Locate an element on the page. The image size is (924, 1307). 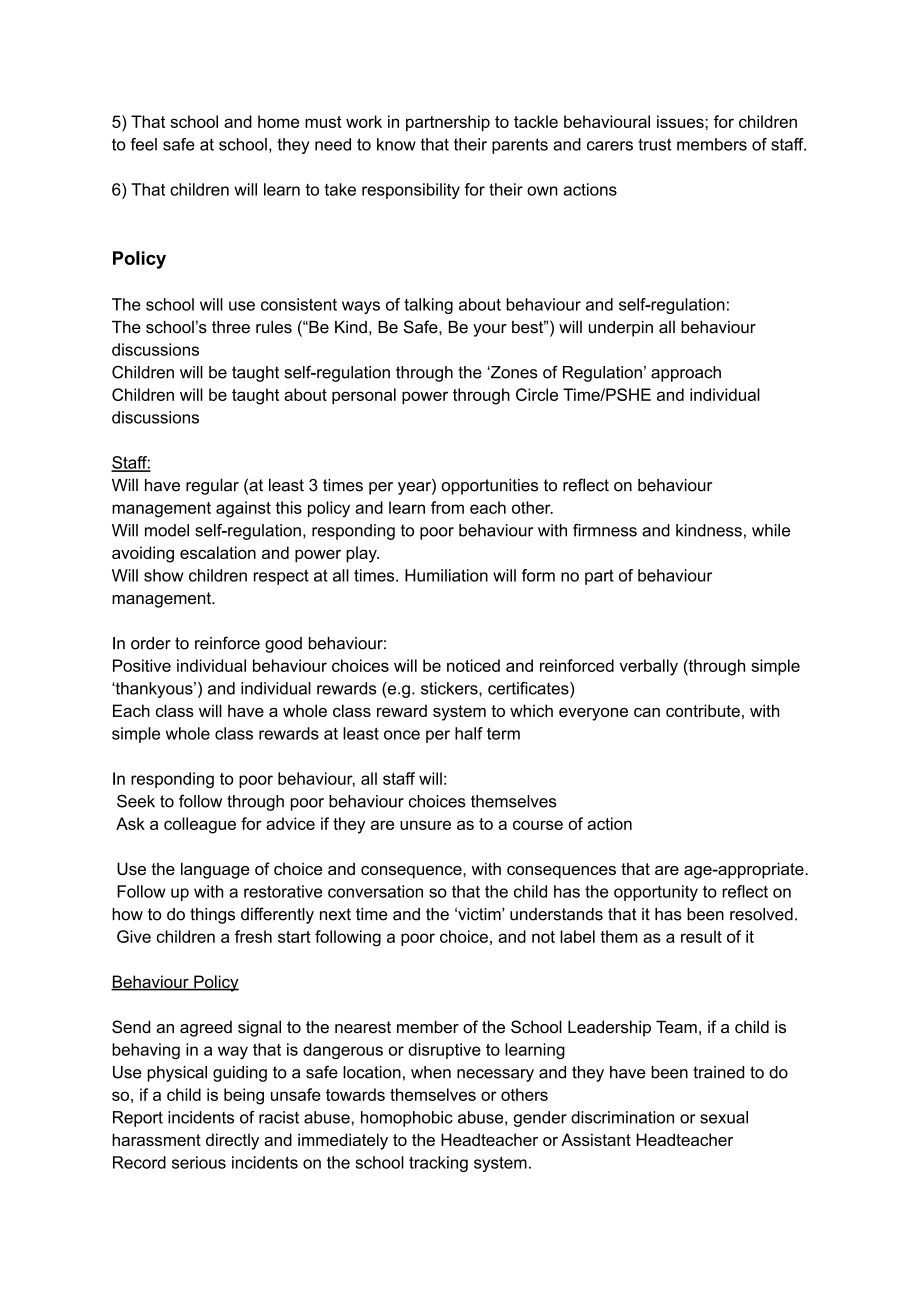
colleague is located at coordinates (200, 825).
